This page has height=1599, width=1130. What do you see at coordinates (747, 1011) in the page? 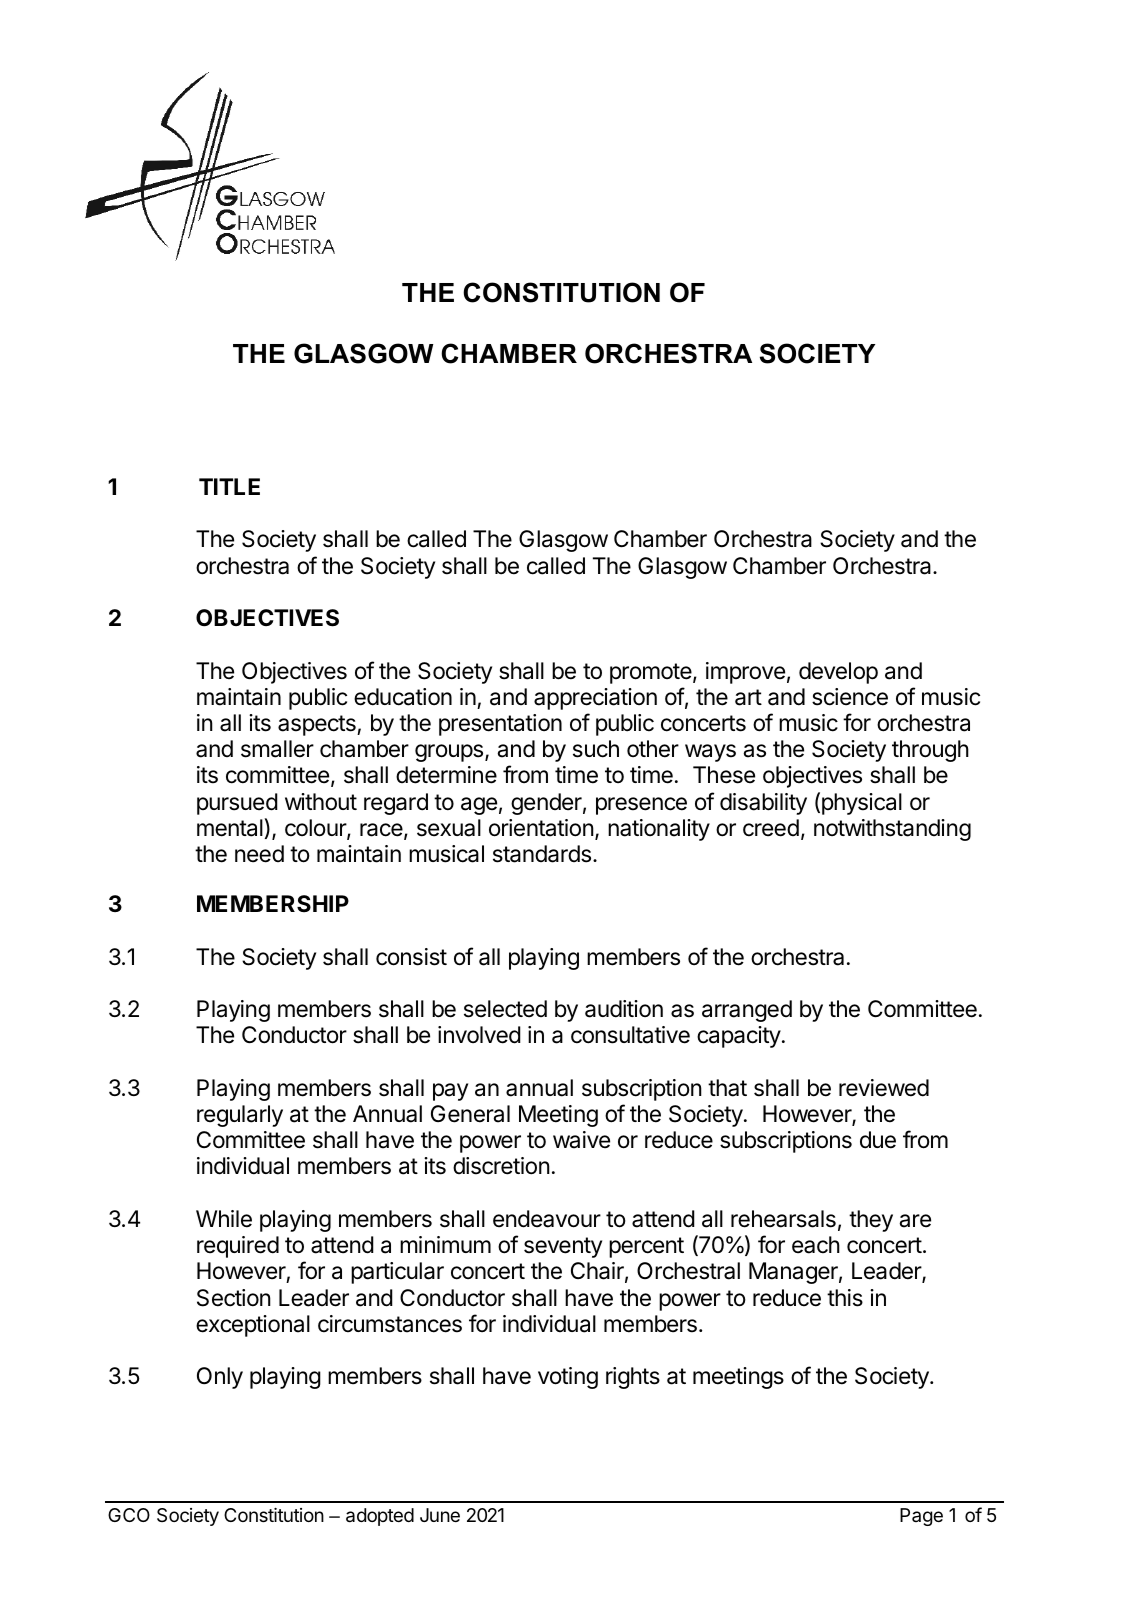
I see `arranged` at bounding box center [747, 1011].
